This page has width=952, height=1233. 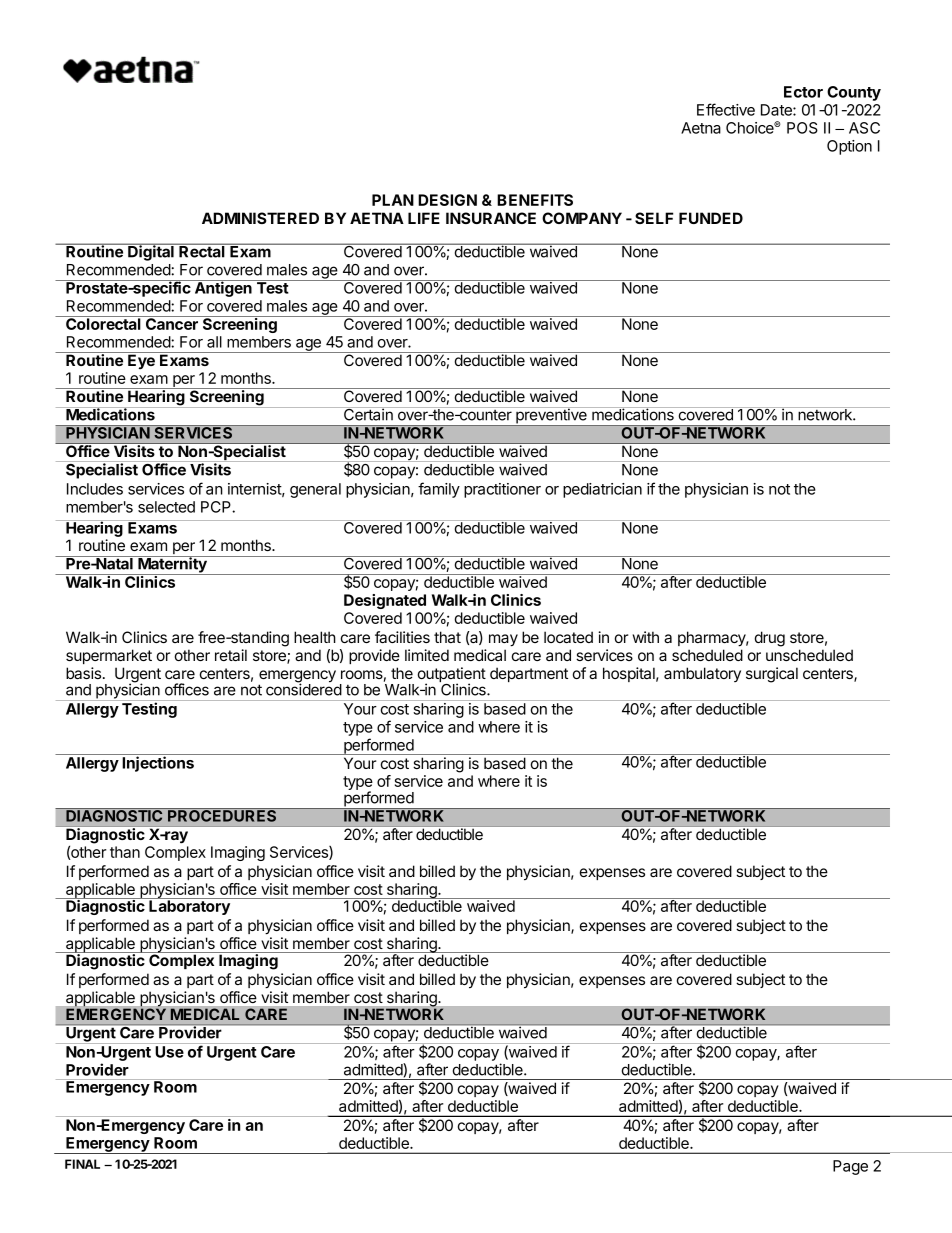 I want to click on ADMINISTERED, so click(x=260, y=218).
